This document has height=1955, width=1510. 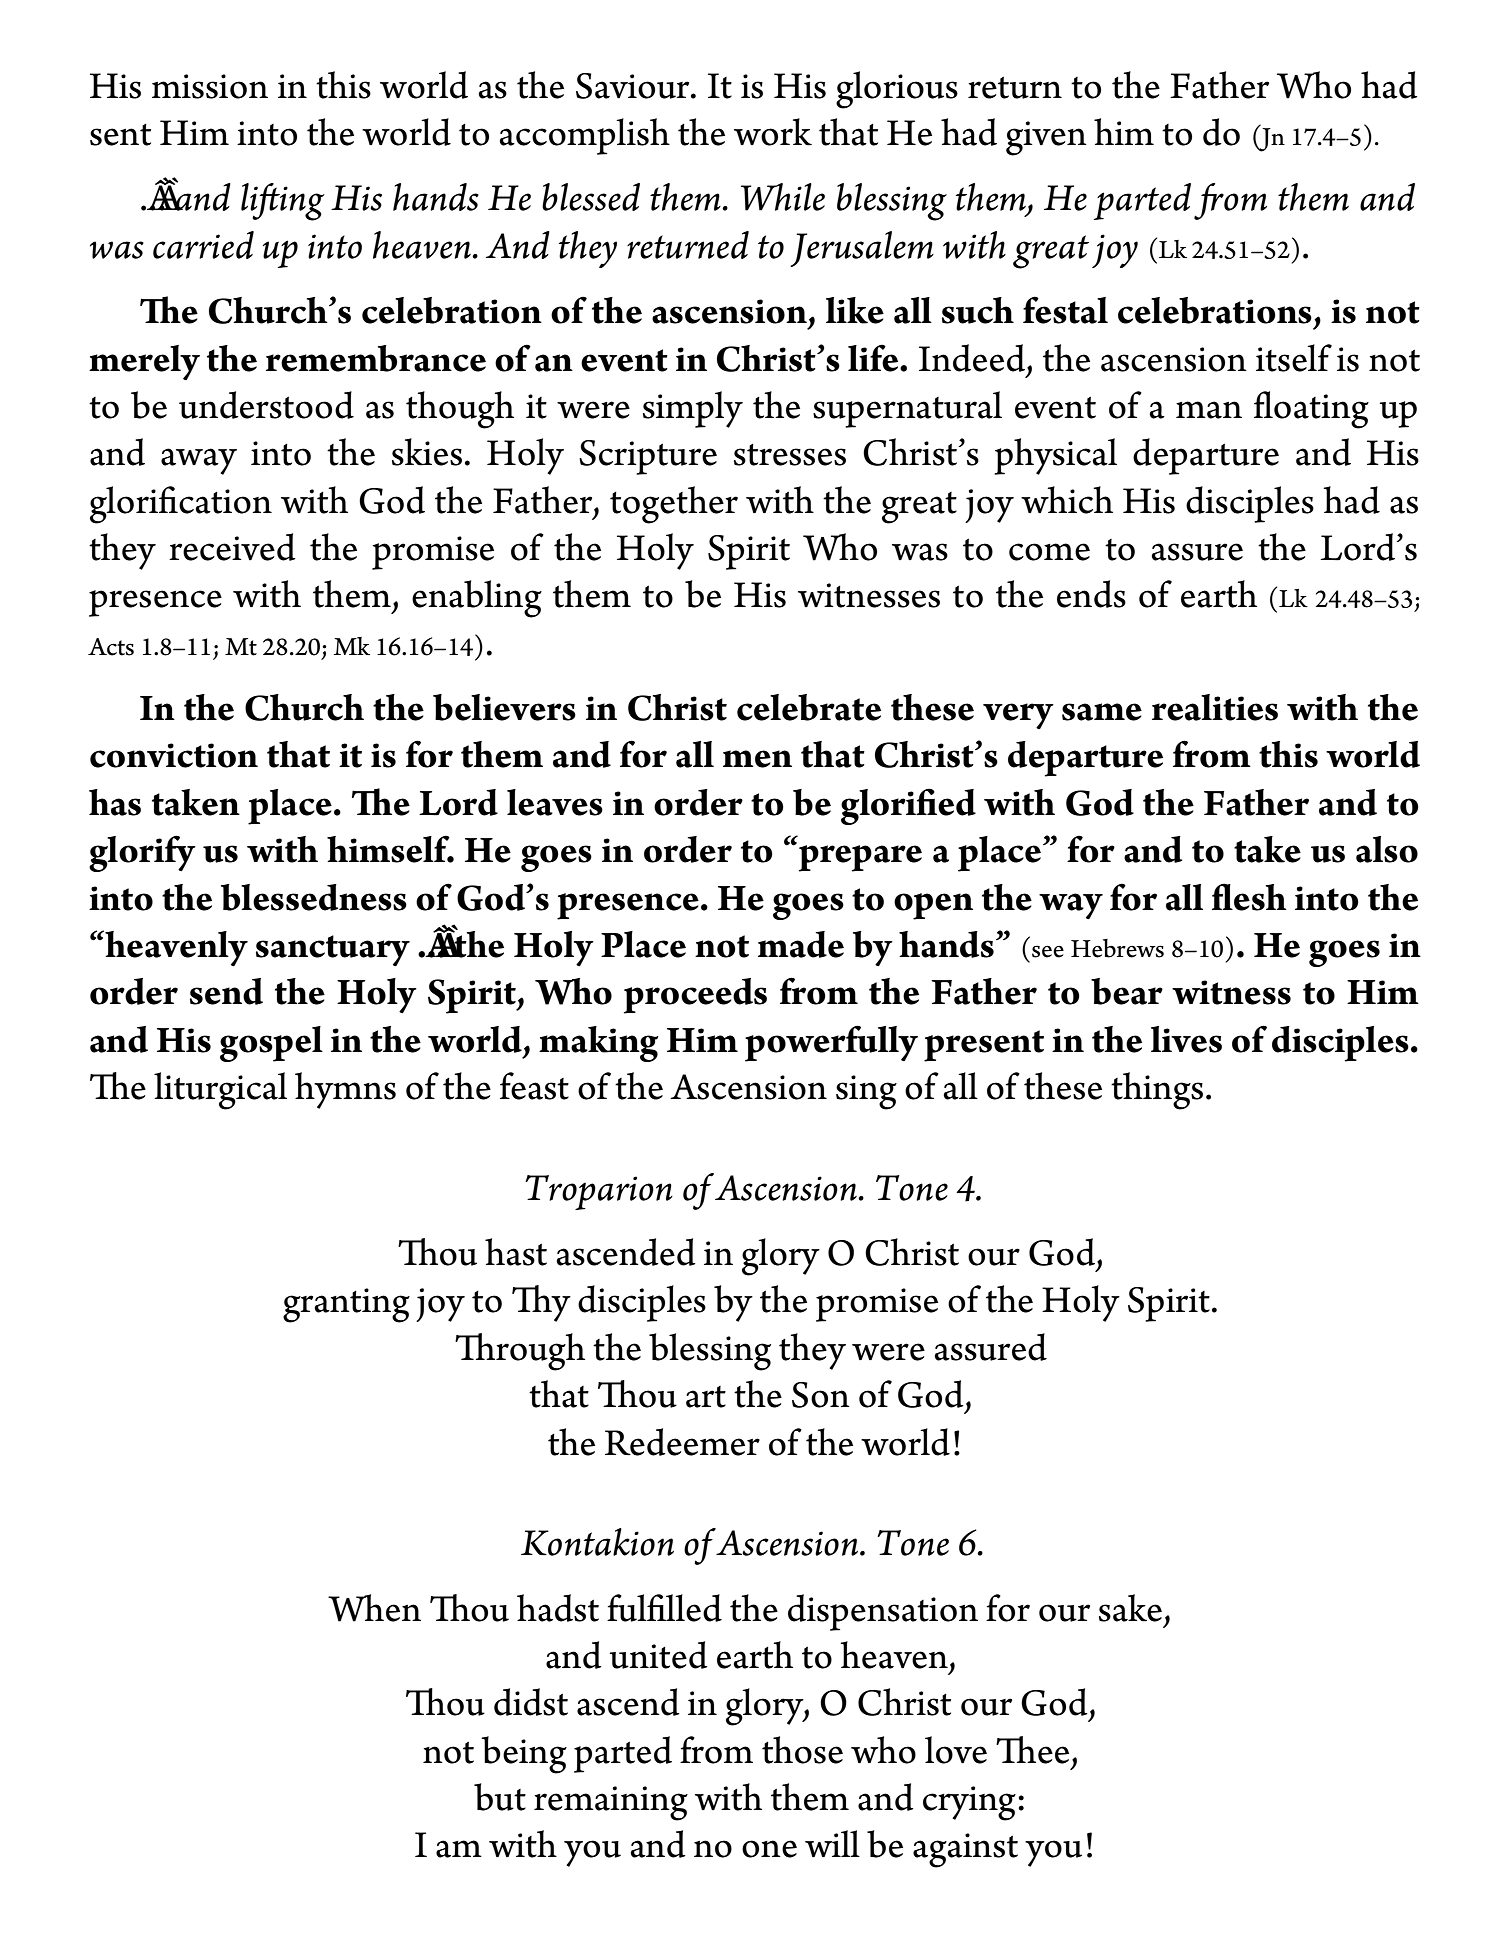 What do you see at coordinates (1230, 201) in the document?
I see `fom` at bounding box center [1230, 201].
